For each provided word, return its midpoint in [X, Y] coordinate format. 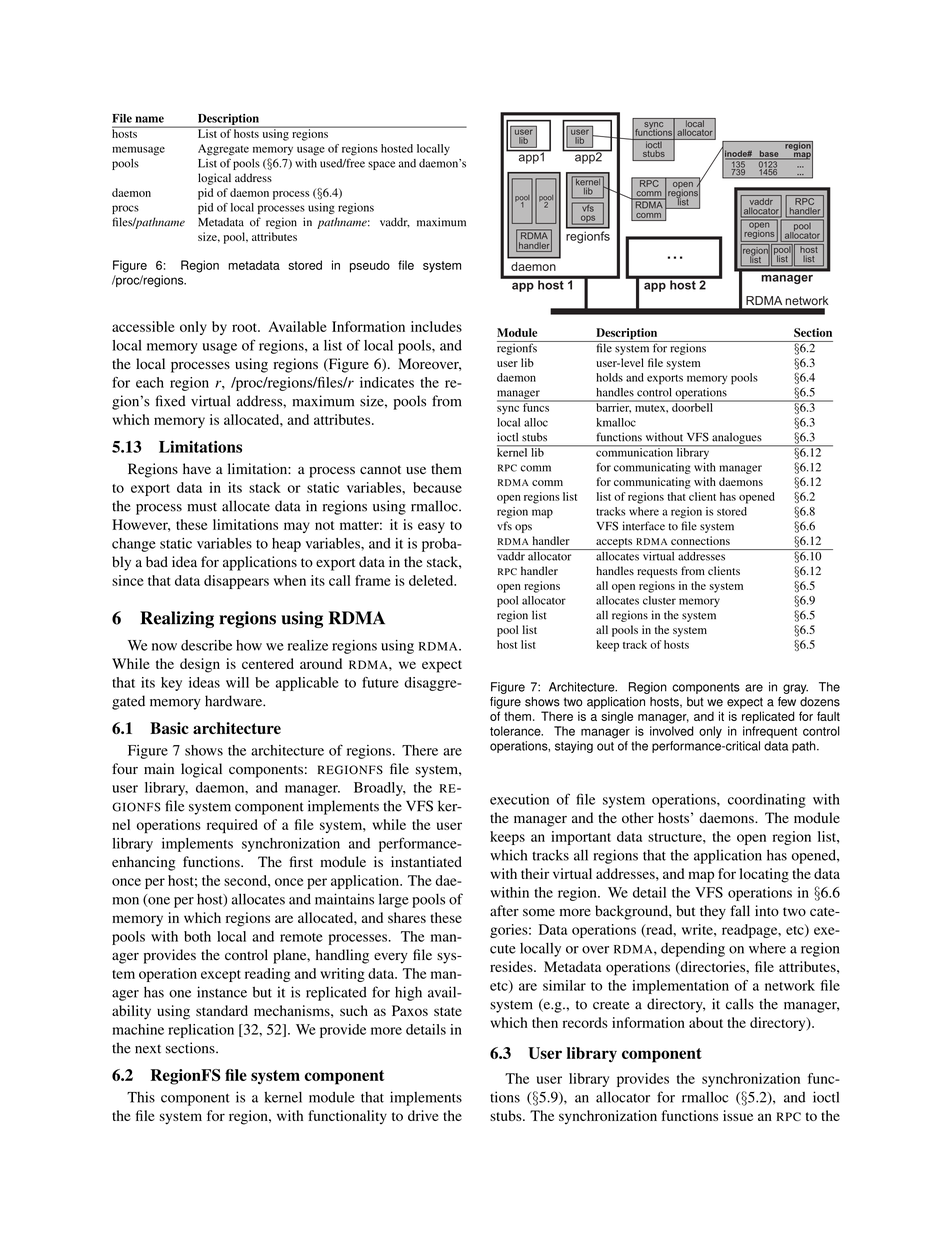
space [381, 165]
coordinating [767, 801]
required [232, 826]
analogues [737, 439]
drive [423, 1115]
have [197, 468]
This [141, 1097]
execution [519, 799]
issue [738, 1115]
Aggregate [223, 150]
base [769, 154]
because [437, 487]
